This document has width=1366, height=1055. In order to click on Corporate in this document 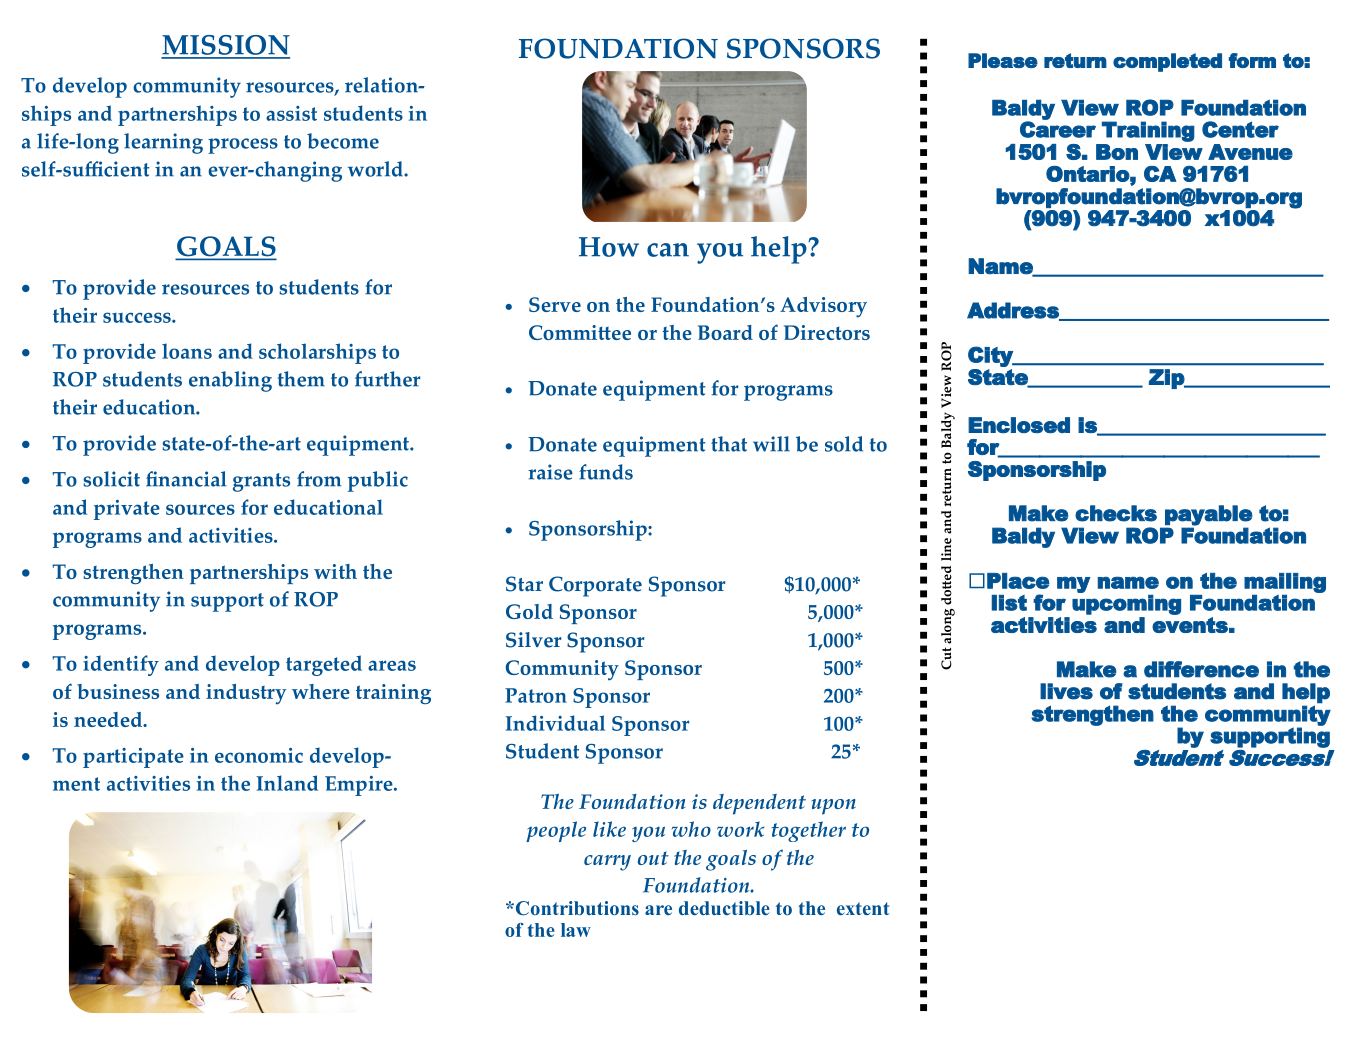, I will do `click(595, 586)`.
